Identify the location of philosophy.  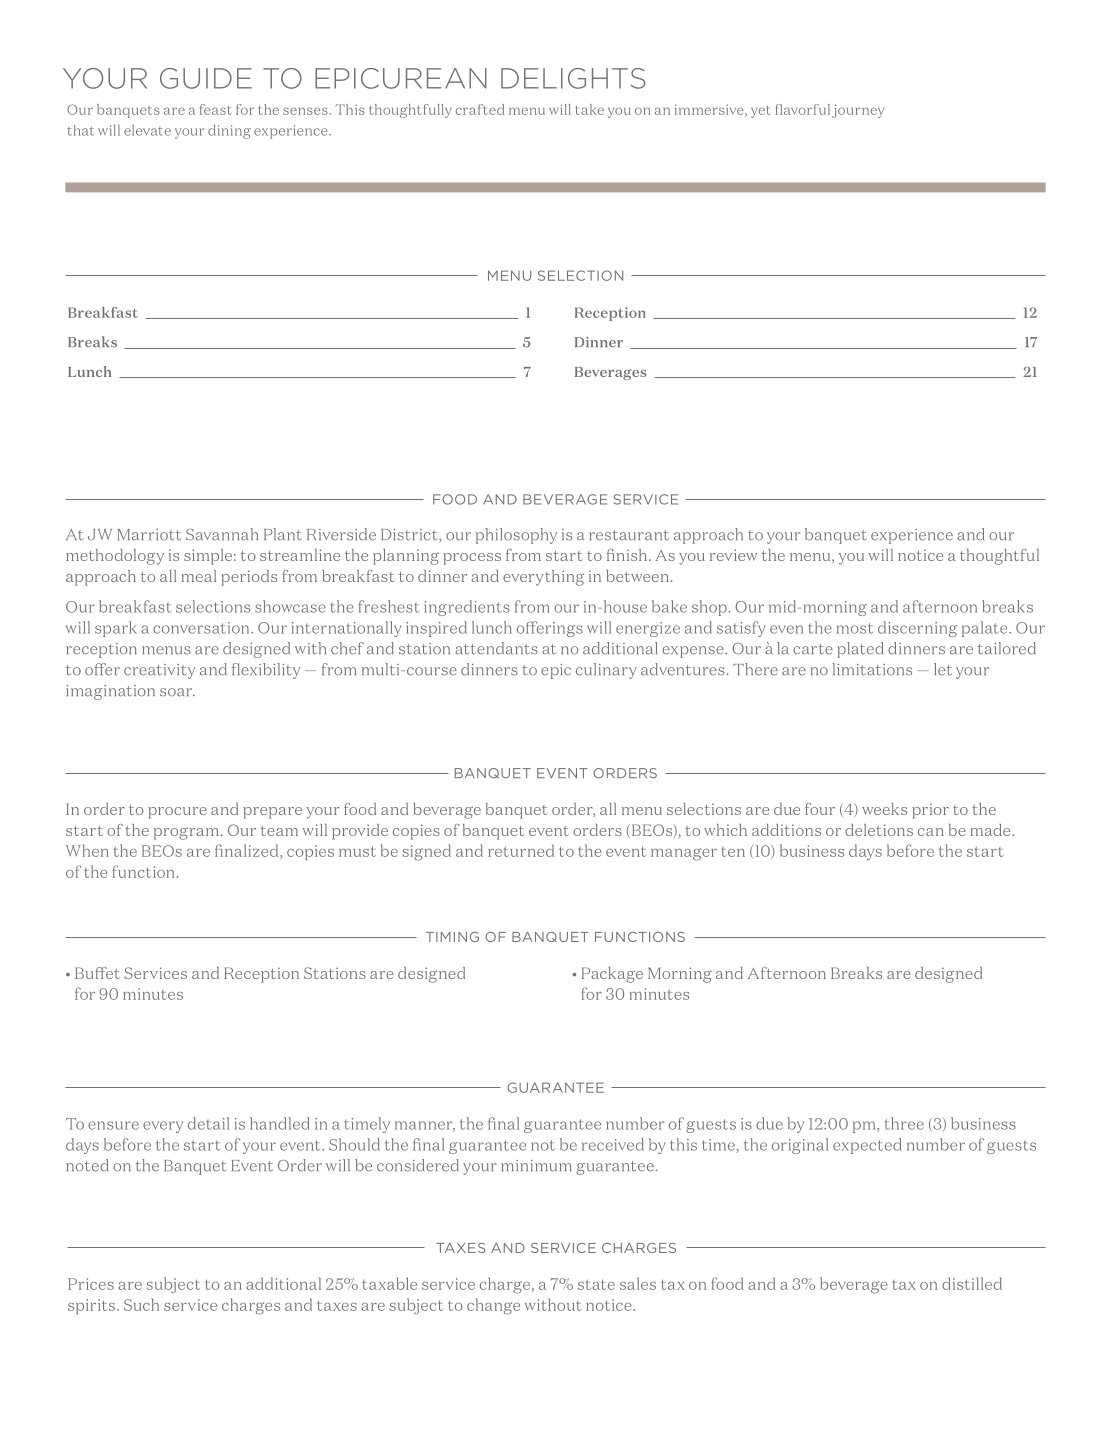
(516, 536).
